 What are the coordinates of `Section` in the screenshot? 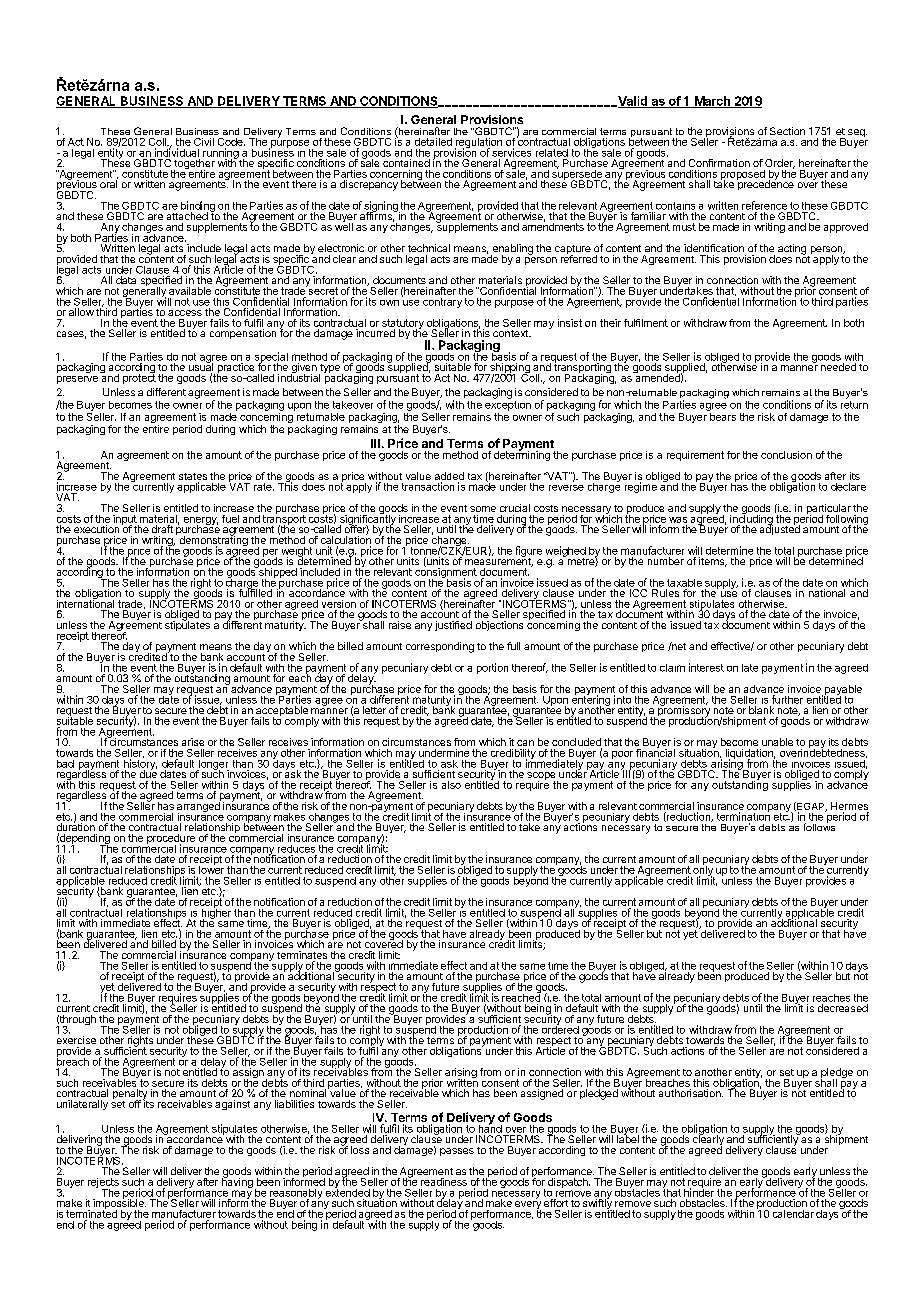 It's located at (787, 131).
